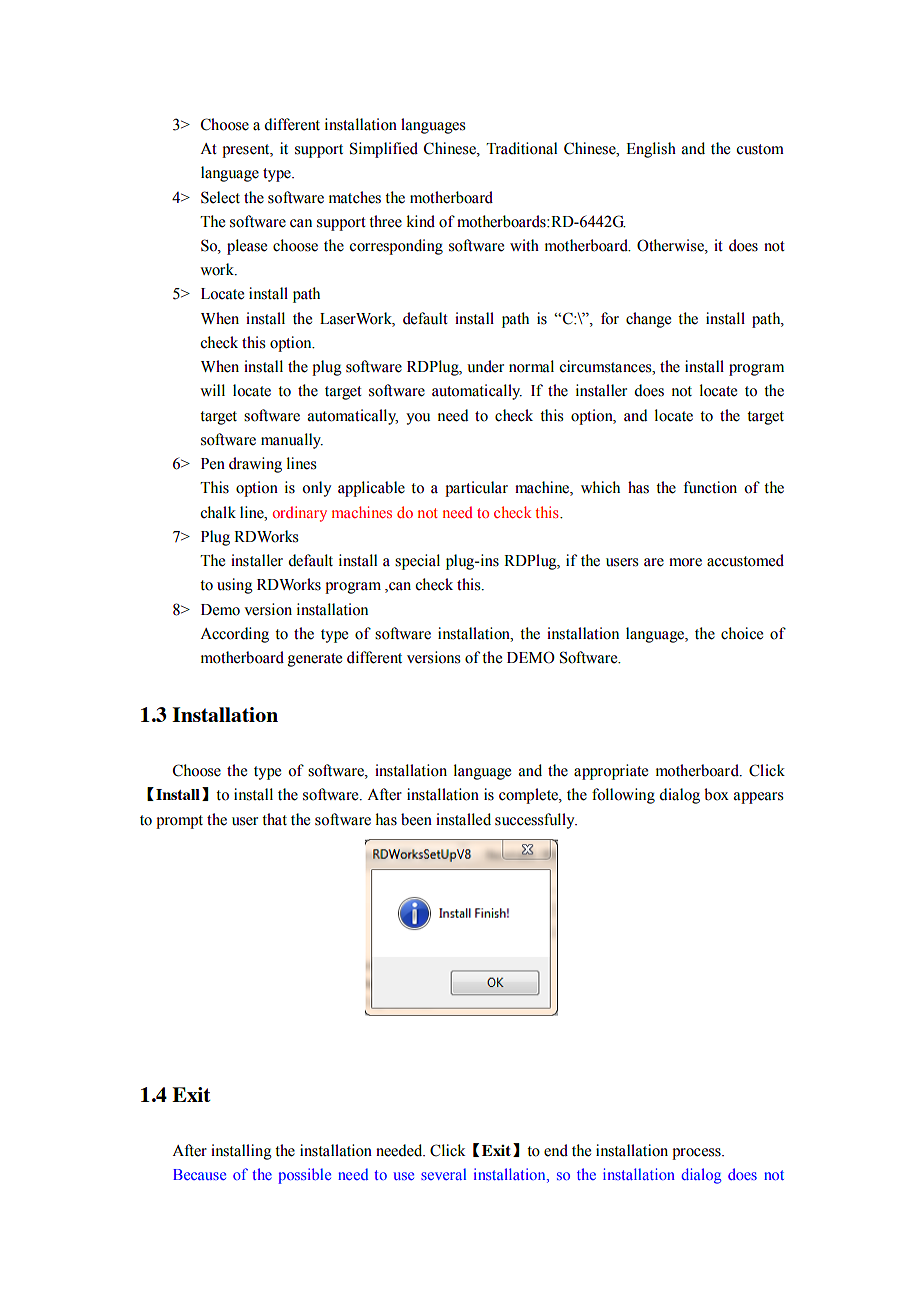 Image resolution: width=924 pixels, height=1308 pixels. Describe the element at coordinates (742, 633) in the image. I see `choice` at that location.
